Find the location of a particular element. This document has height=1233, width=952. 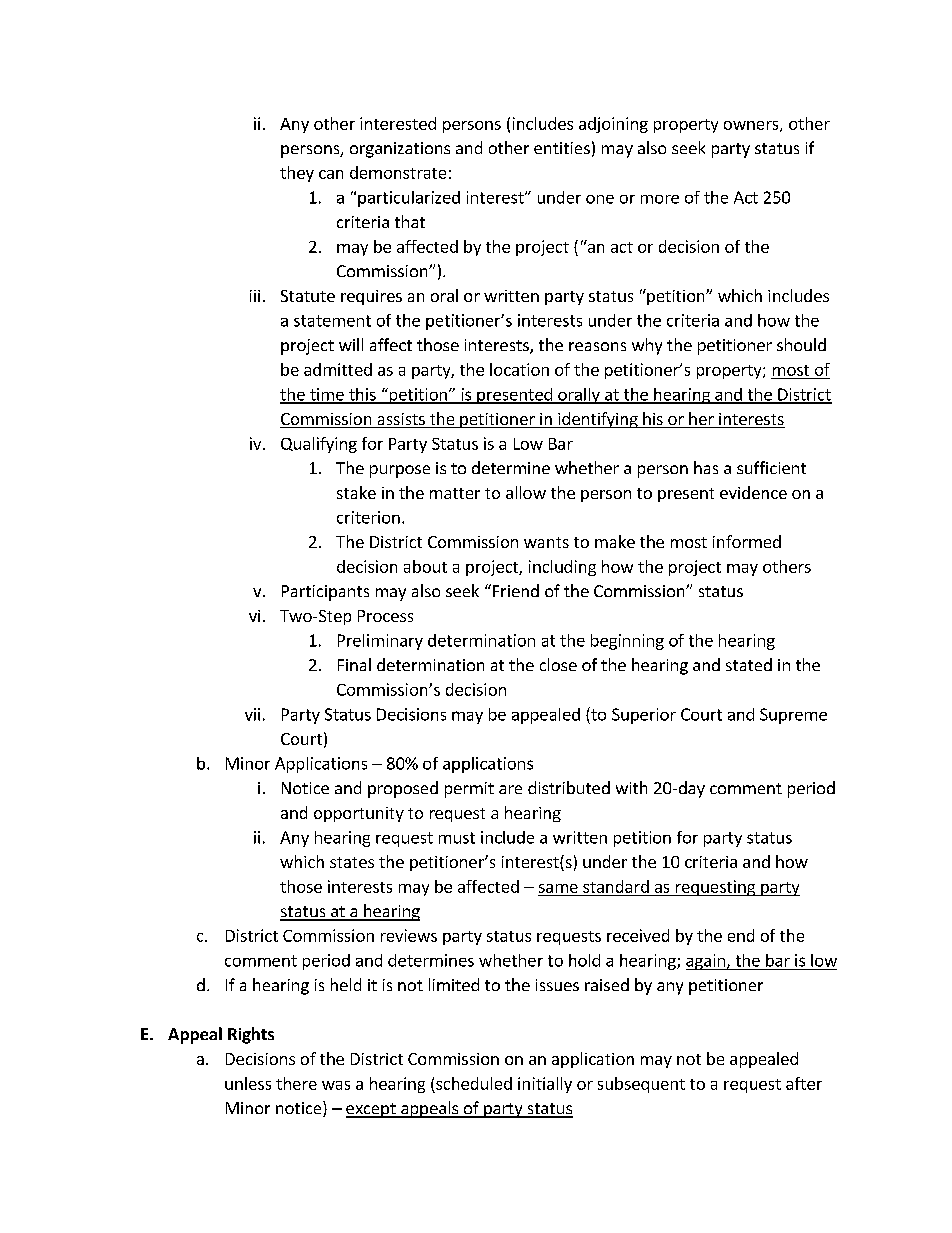

entities is located at coordinates (562, 148).
